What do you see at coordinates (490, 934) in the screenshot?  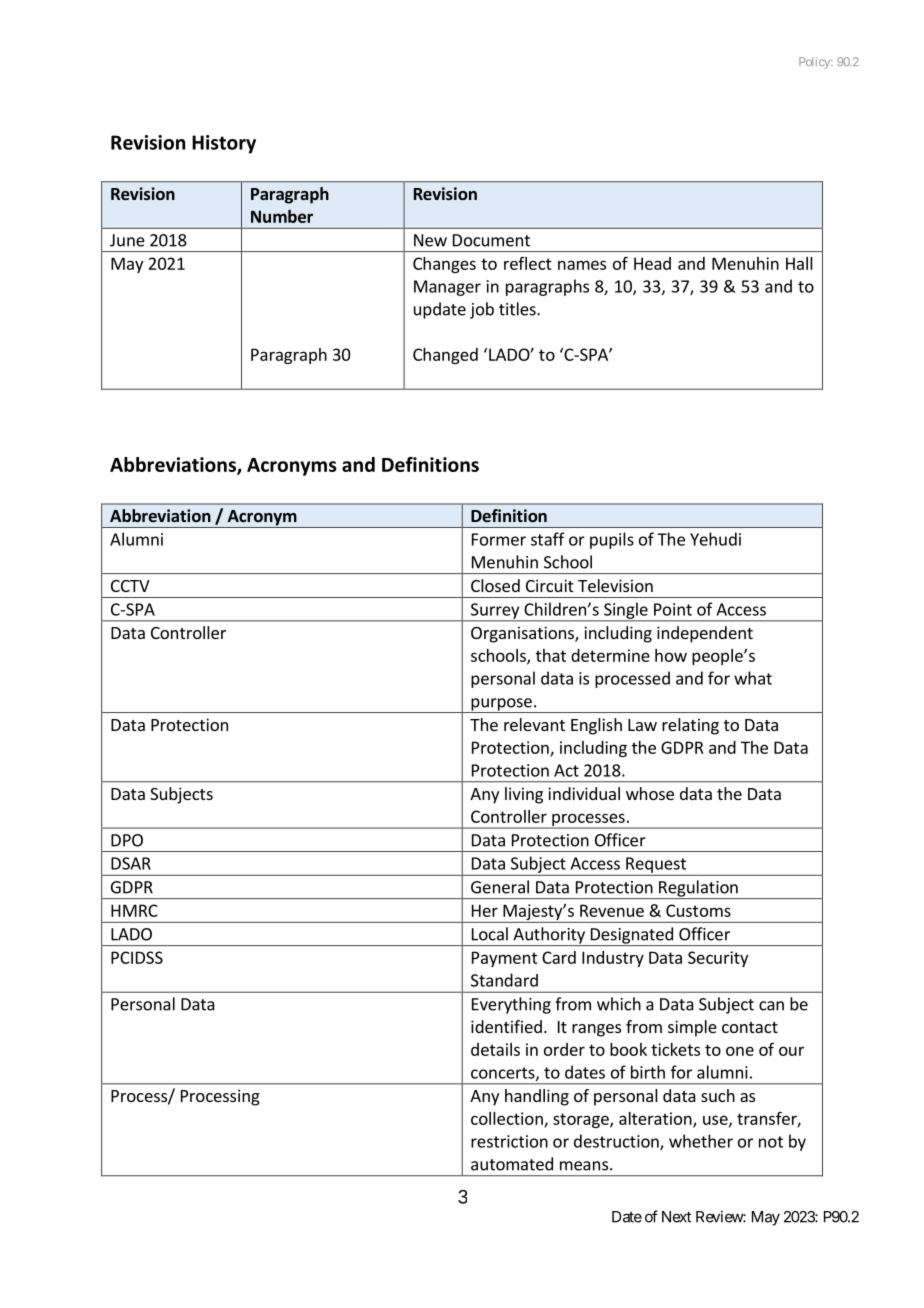 I see `Local` at bounding box center [490, 934].
